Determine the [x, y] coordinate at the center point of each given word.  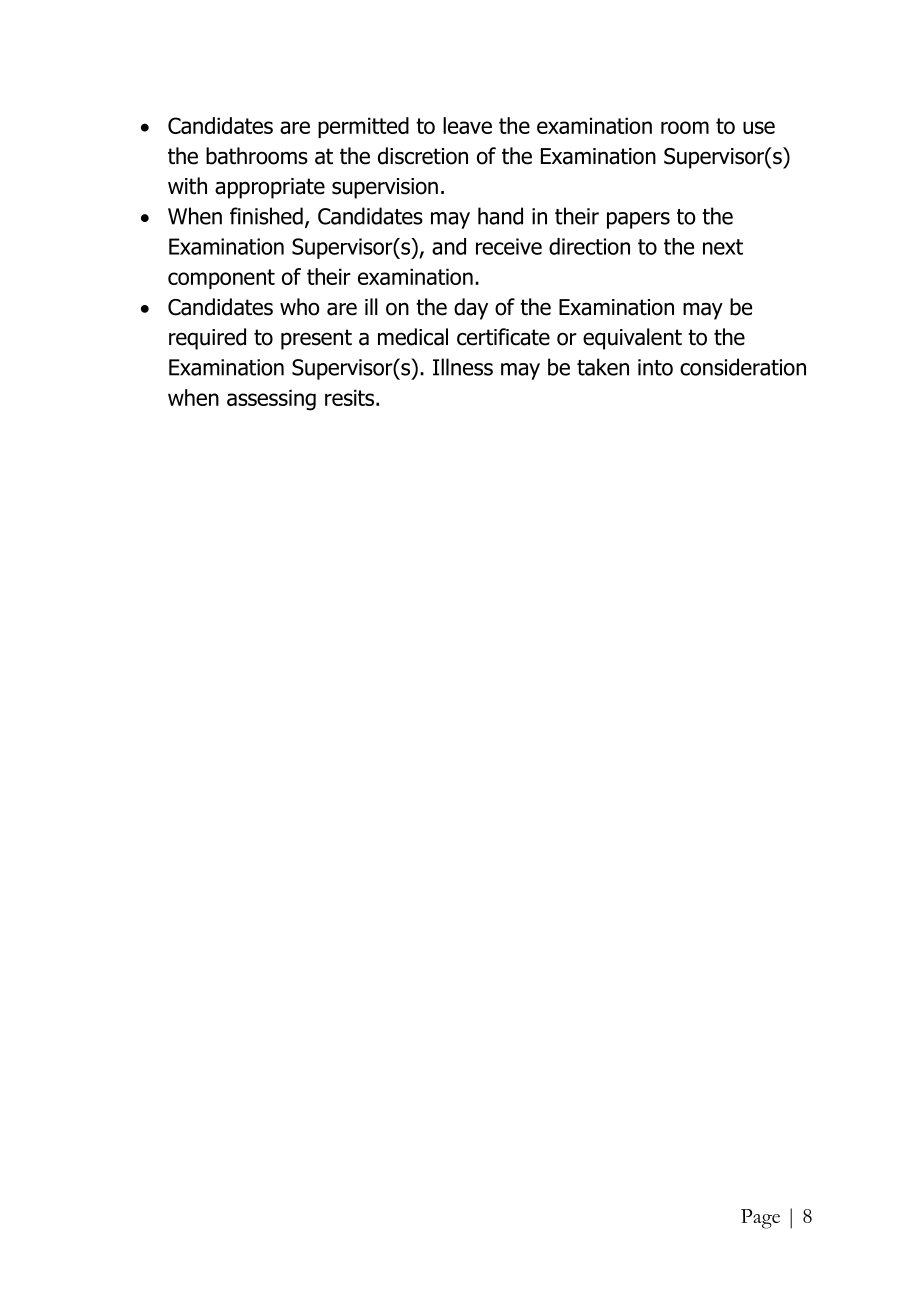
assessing [271, 400]
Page [760, 1219]
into [655, 367]
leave [467, 125]
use [759, 127]
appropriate [270, 188]
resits [351, 397]
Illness [463, 367]
